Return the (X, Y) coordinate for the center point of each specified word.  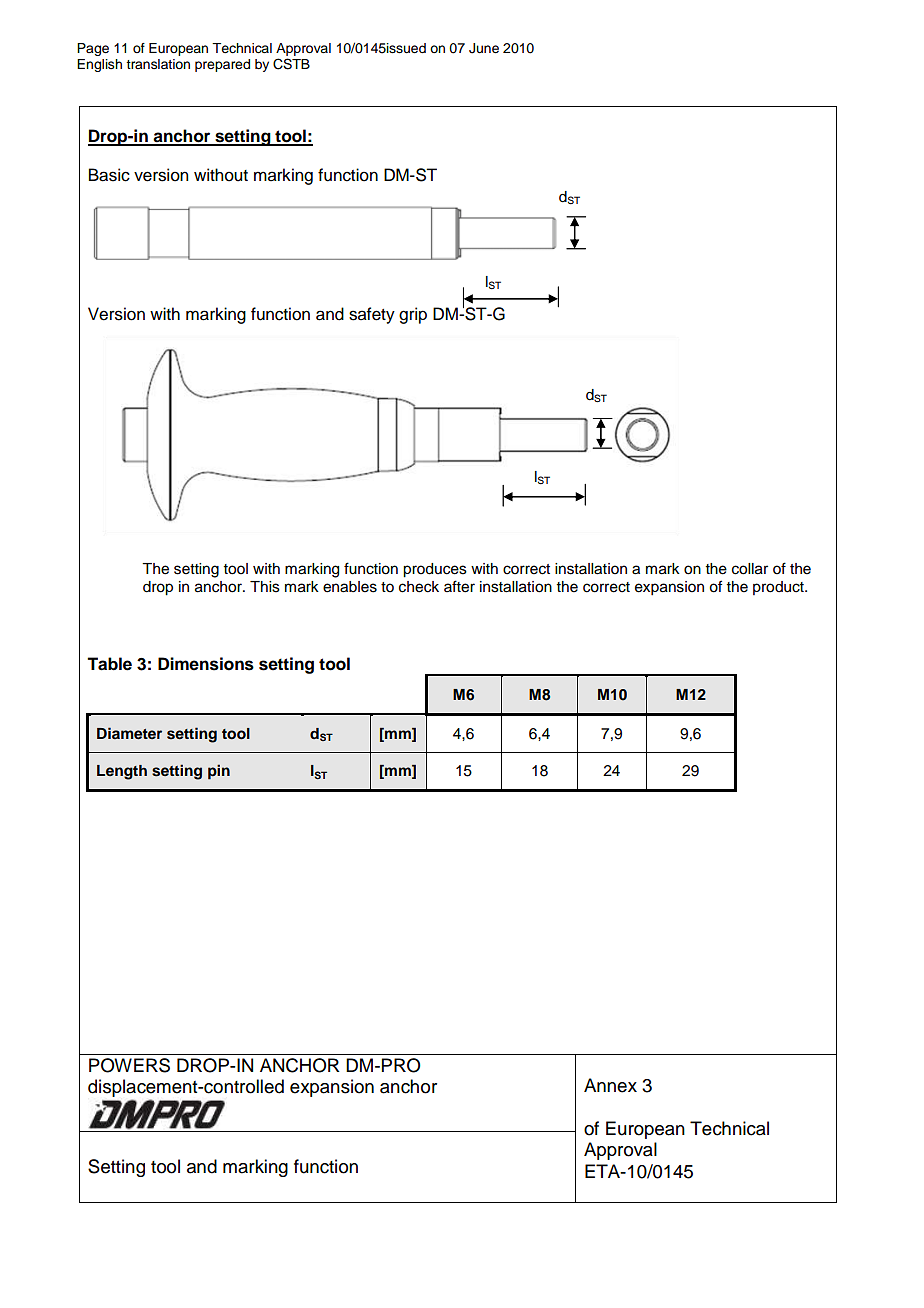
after (459, 586)
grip (413, 315)
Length (122, 772)
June (484, 48)
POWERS (129, 1065)
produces (435, 570)
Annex (610, 1085)
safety (372, 315)
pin (219, 772)
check (419, 587)
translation (158, 64)
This (265, 587)
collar (750, 569)
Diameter (129, 733)
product (779, 588)
